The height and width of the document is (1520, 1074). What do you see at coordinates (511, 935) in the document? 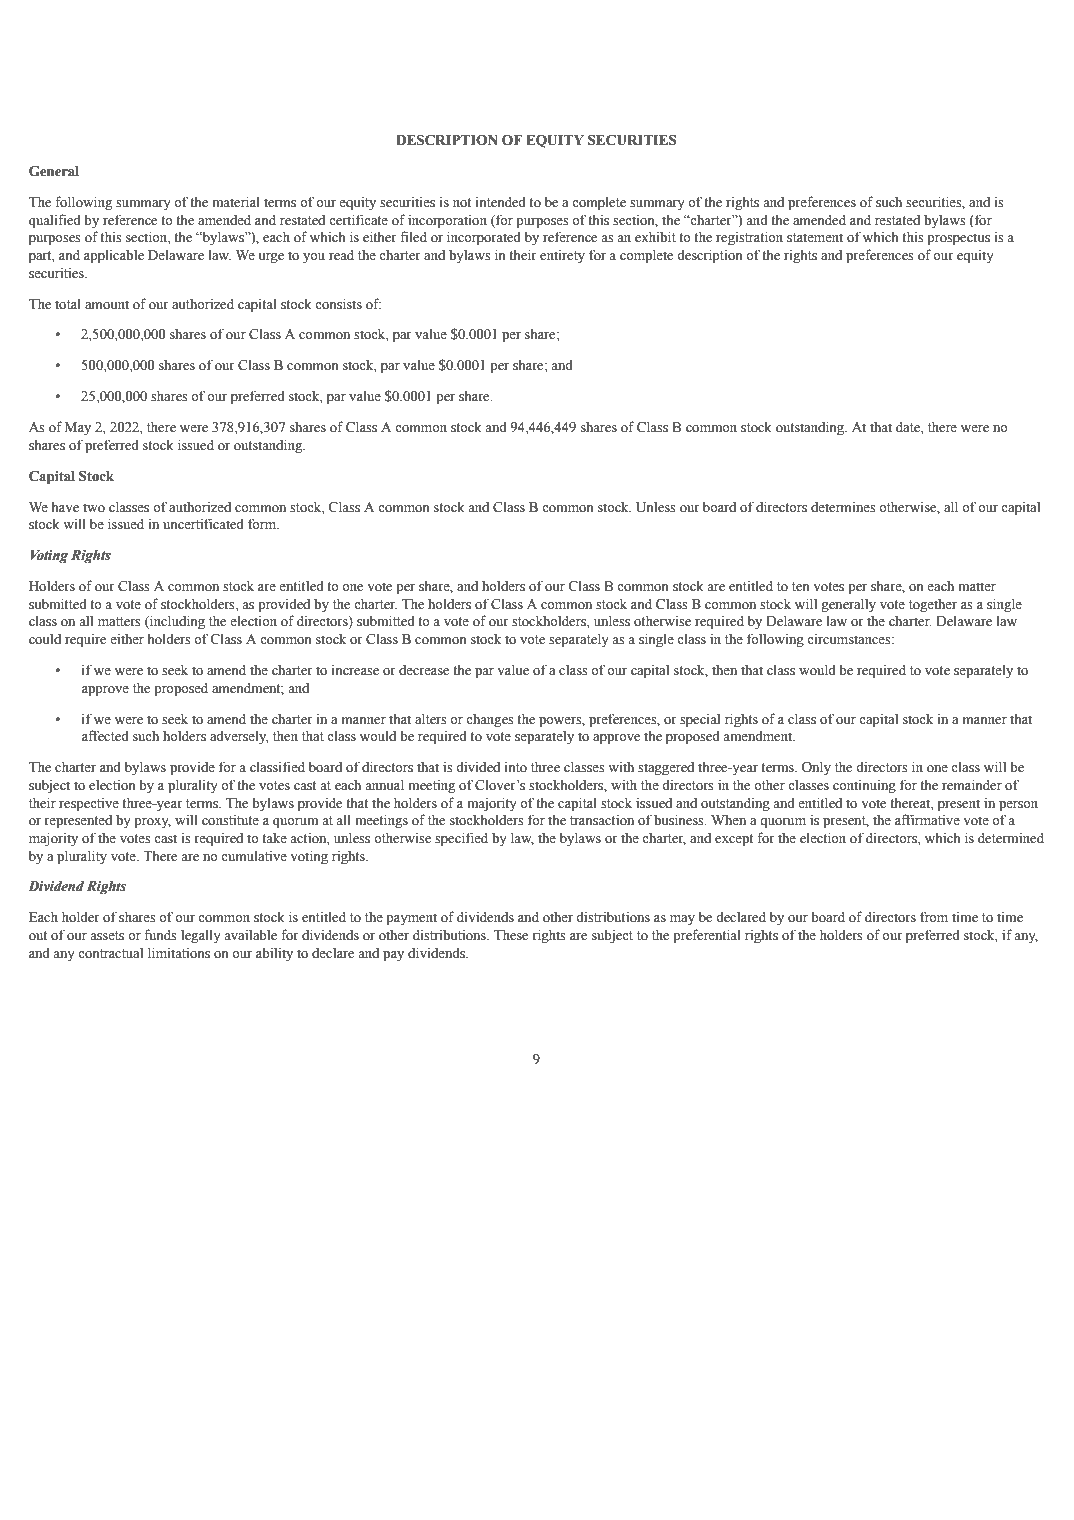
I see `These` at bounding box center [511, 935].
